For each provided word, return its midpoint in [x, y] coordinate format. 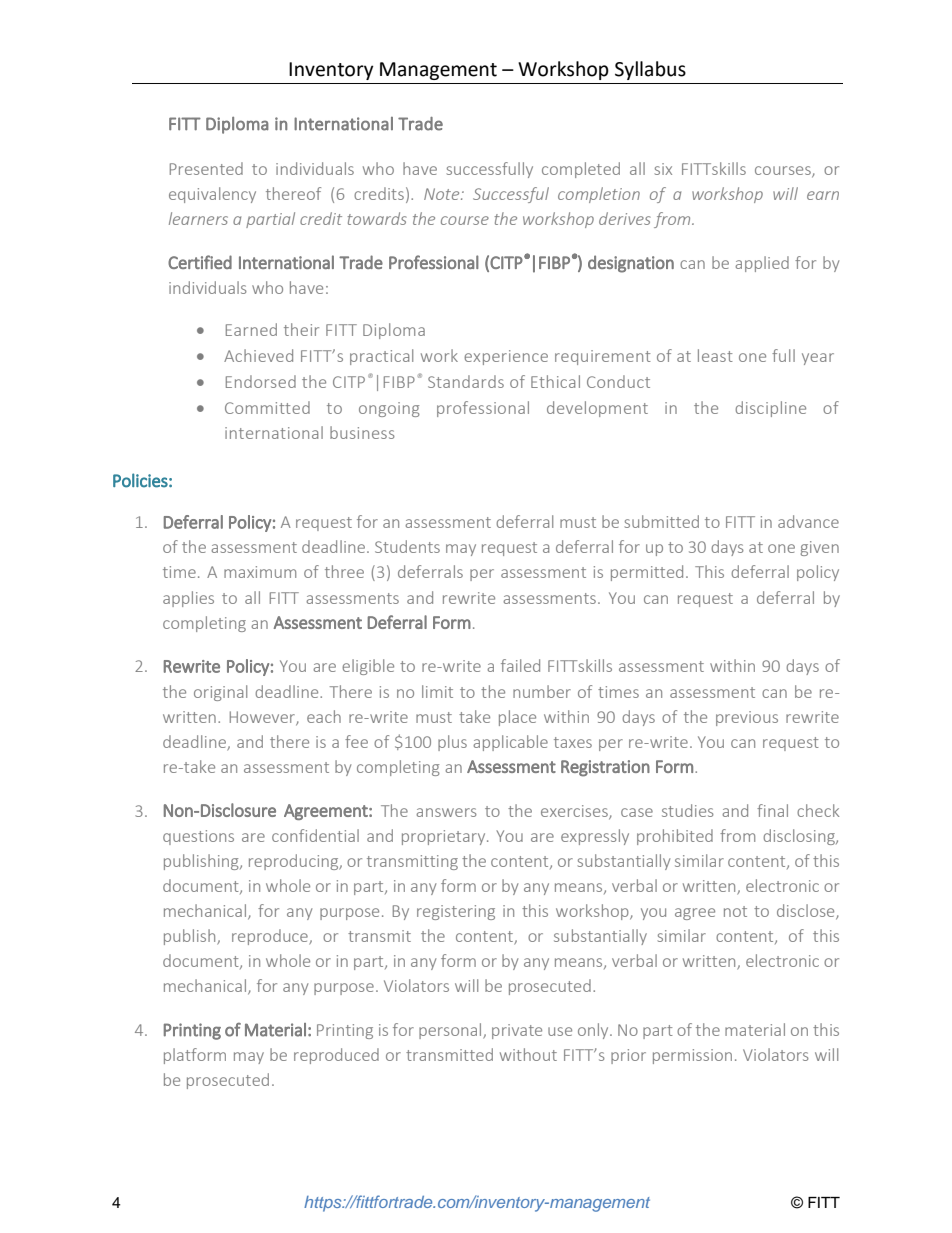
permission [692, 1056]
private [517, 1031]
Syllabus [650, 70]
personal [451, 1031]
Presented [206, 168]
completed [581, 170]
